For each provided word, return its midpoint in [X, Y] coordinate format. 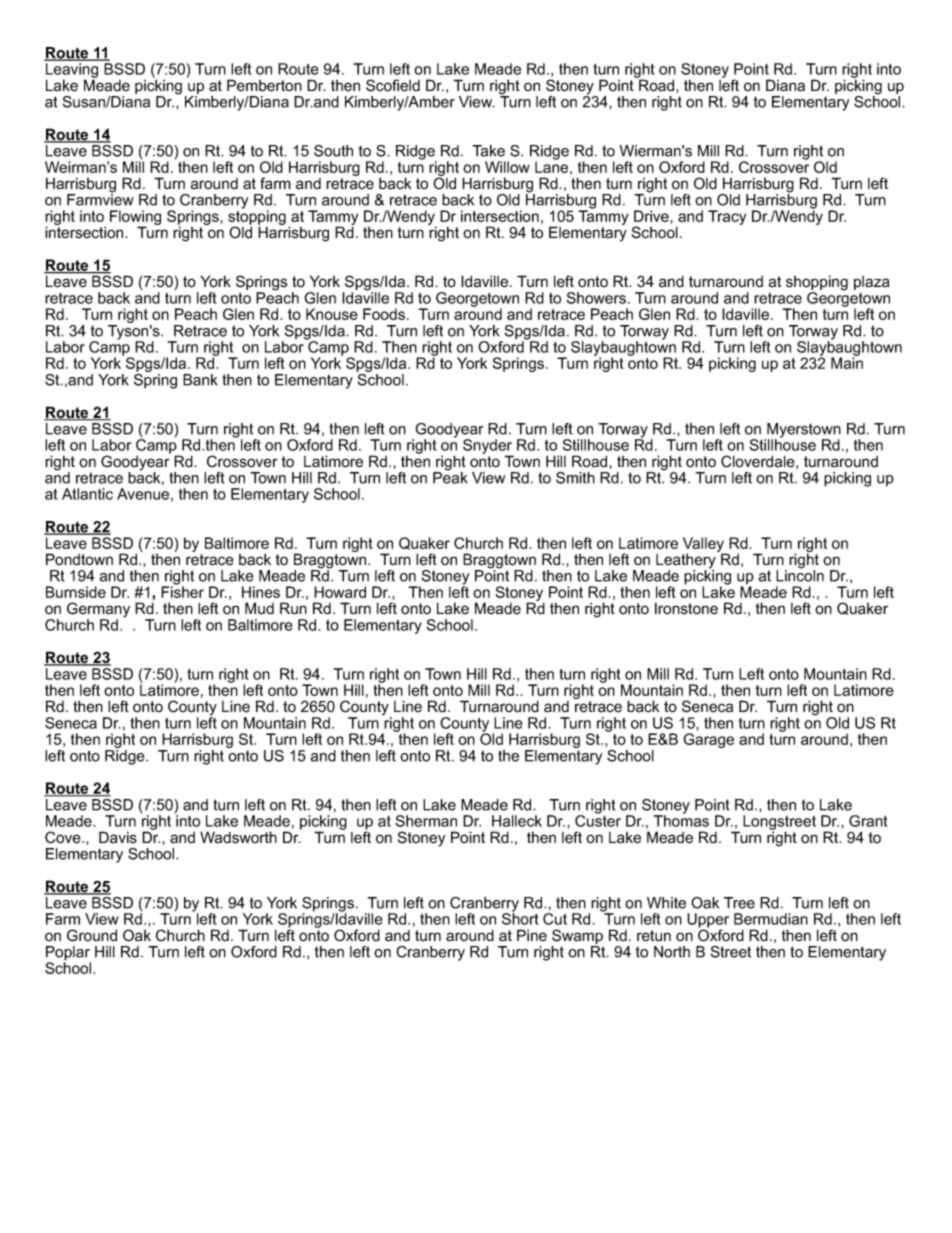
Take [488, 151]
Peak [450, 477]
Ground [92, 935]
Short [520, 918]
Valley [705, 546]
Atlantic [87, 494]
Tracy [727, 217]
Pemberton [264, 85]
